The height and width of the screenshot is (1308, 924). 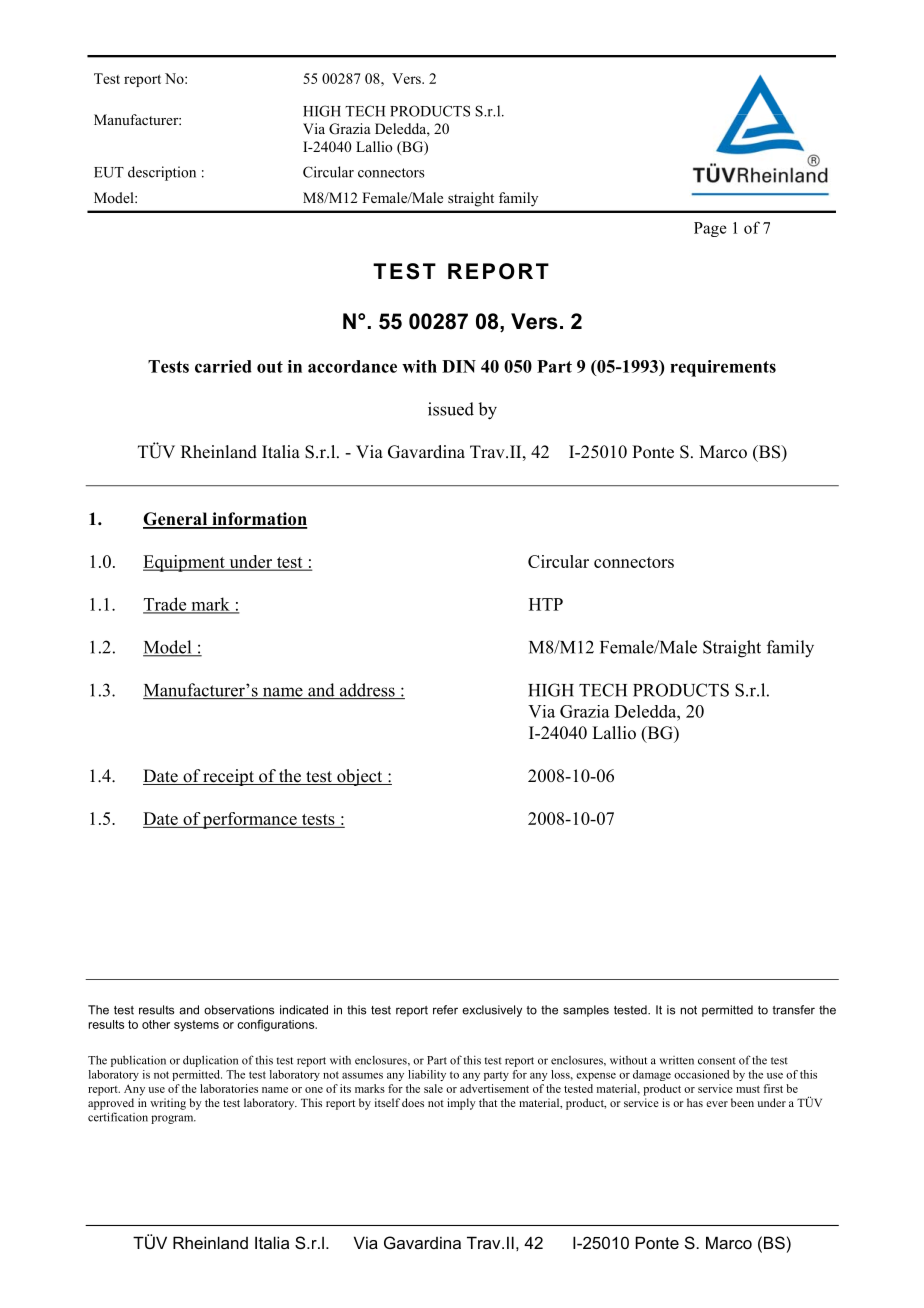 I want to click on Page, so click(x=710, y=229).
